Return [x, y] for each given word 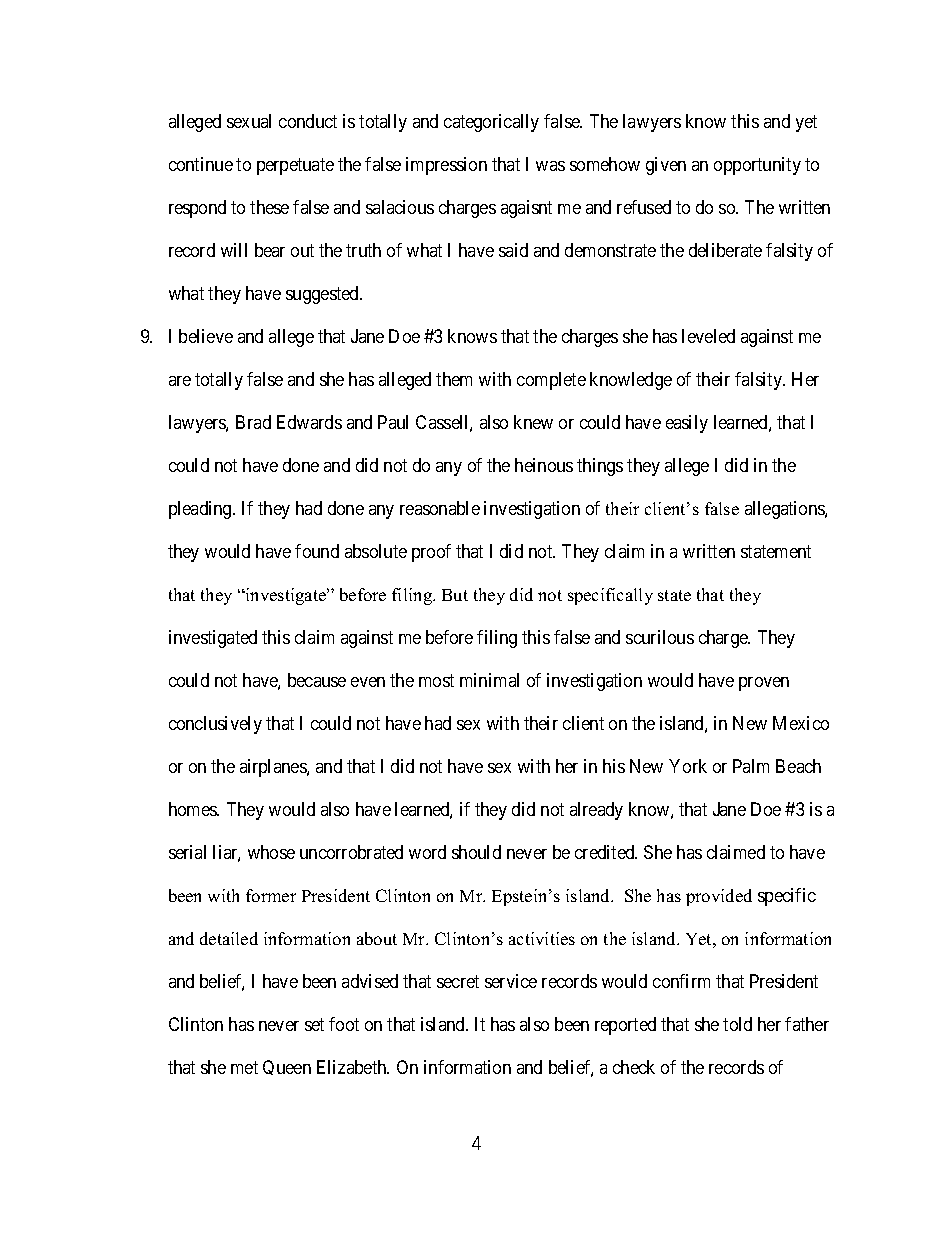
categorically [491, 123]
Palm [751, 766]
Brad [253, 422]
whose [271, 852]
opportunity [757, 166]
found [317, 551]
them [454, 379]
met [244, 1067]
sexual [249, 121]
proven [764, 684]
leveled [708, 336]
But [455, 595]
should [476, 852]
